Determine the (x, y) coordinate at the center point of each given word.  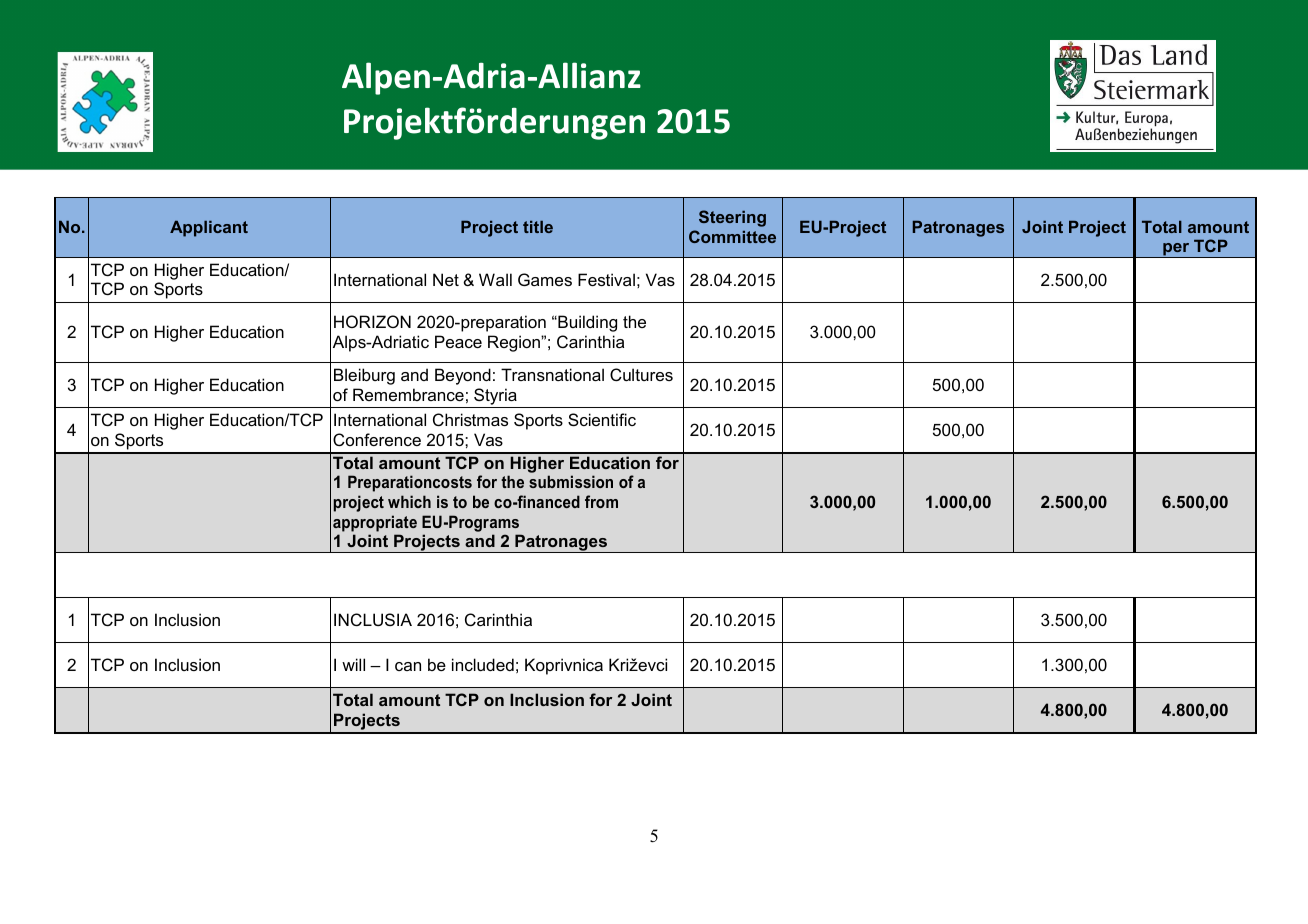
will (353, 664)
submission (571, 481)
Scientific (602, 419)
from (601, 501)
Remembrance (408, 394)
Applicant (209, 228)
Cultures (641, 374)
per (1176, 250)
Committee (732, 236)
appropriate (375, 523)
